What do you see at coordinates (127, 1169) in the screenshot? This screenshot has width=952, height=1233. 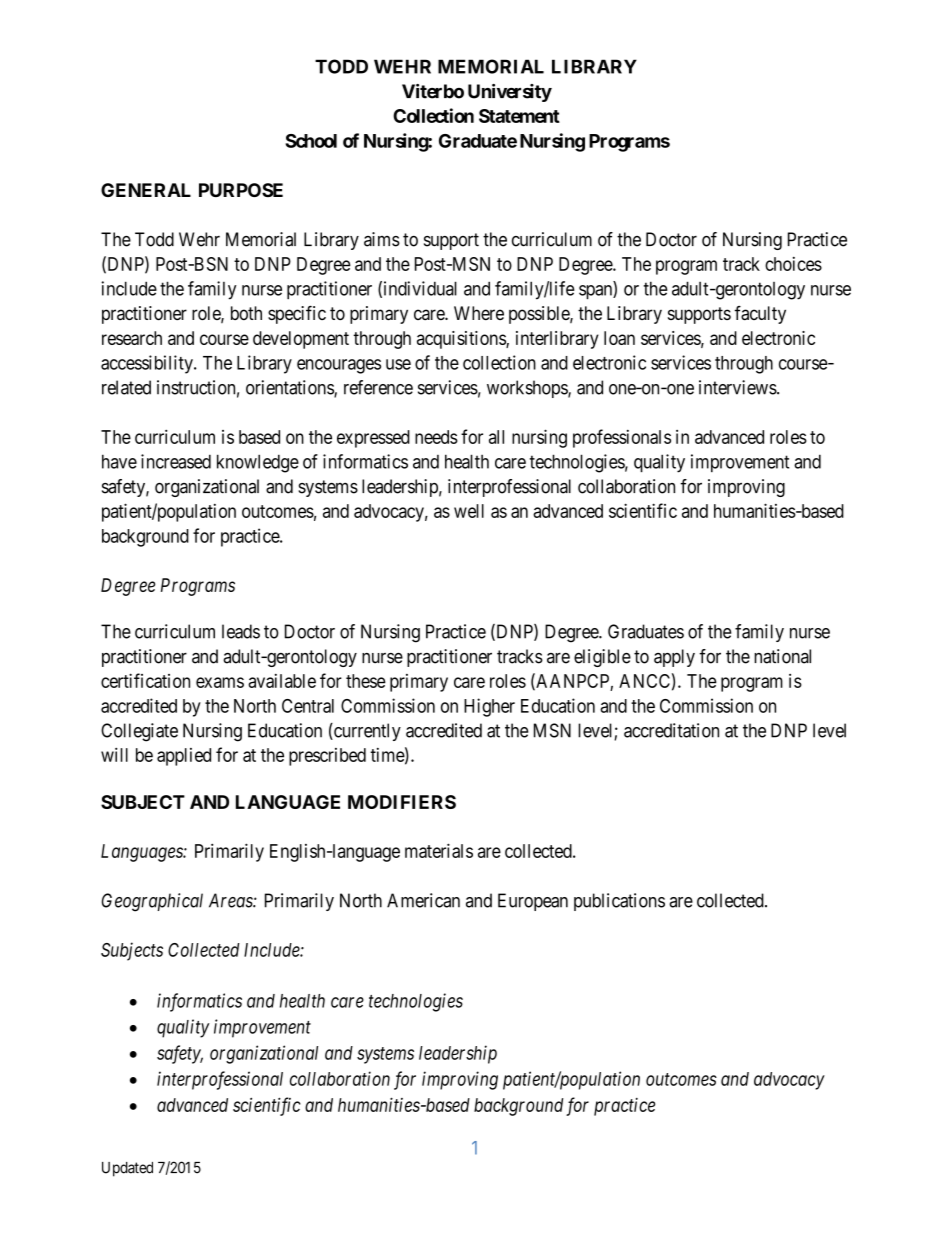 I see `Updated` at bounding box center [127, 1169].
